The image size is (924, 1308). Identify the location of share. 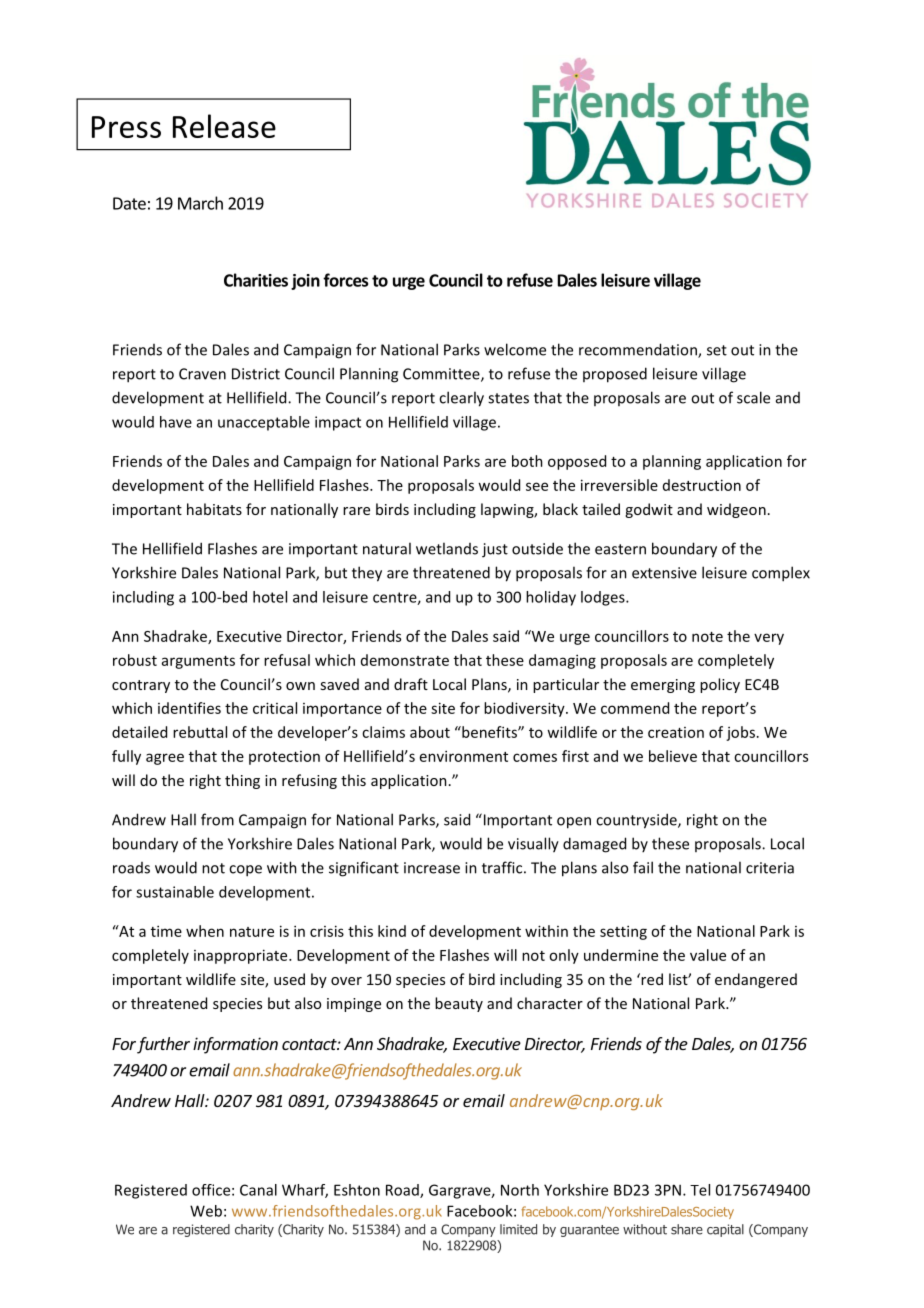
(687, 1229).
